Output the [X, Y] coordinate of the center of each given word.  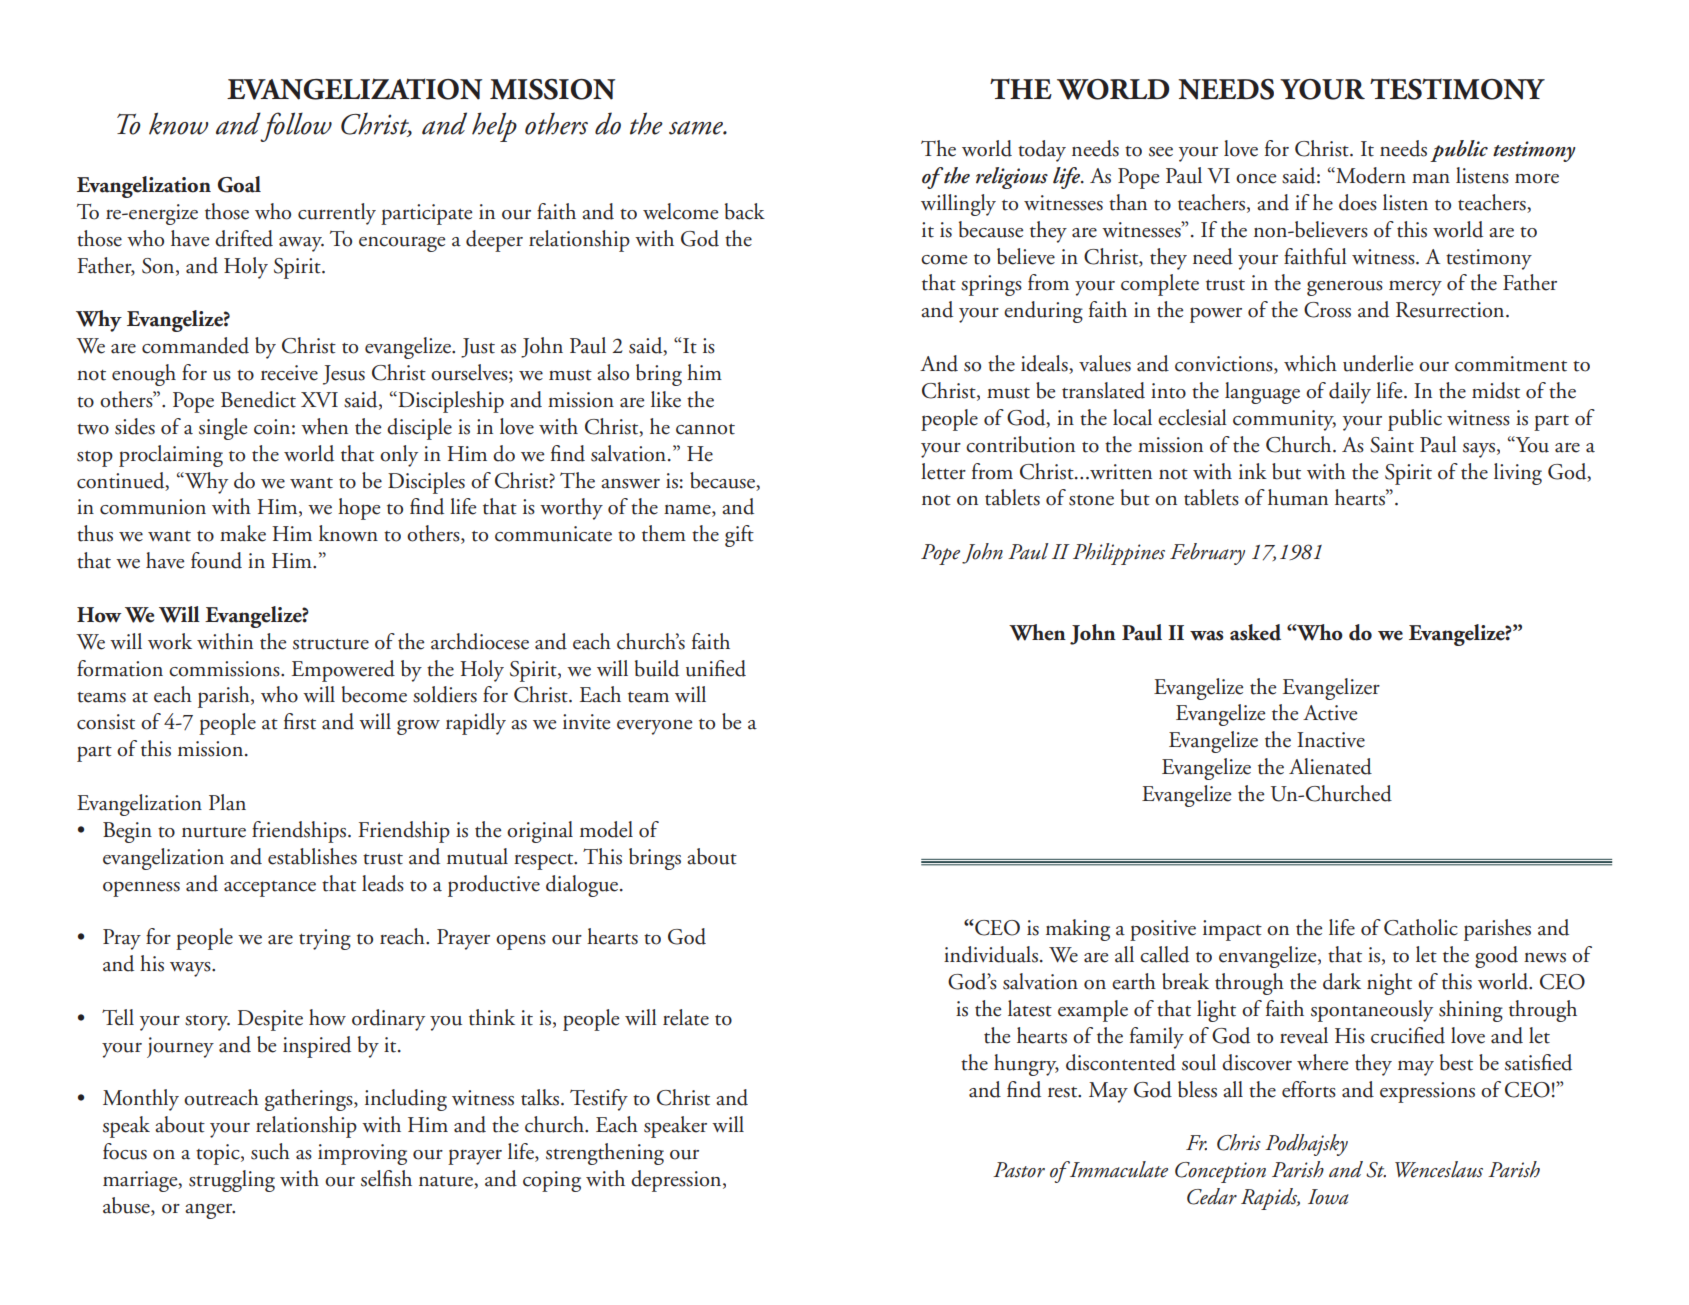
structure [331, 644]
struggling [232, 1181]
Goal [239, 184]
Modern [1370, 175]
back [745, 211]
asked [1255, 632]
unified [716, 668]
